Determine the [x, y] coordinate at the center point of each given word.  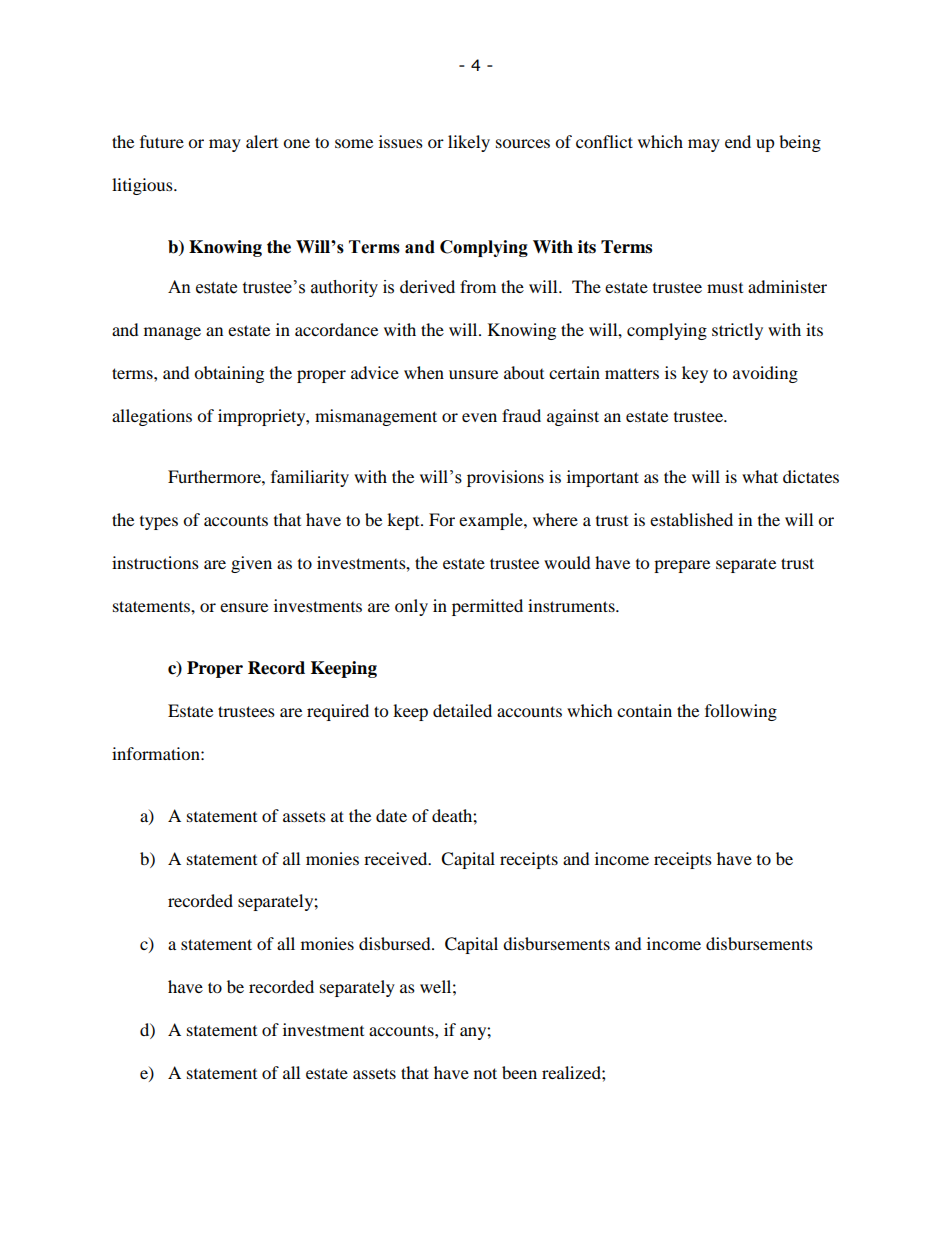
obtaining [229, 374]
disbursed [396, 943]
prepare [682, 566]
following [741, 712]
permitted [487, 607]
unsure [473, 374]
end [738, 141]
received [397, 858]
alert [262, 141]
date [391, 815]
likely [469, 143]
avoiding [765, 374]
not [485, 1073]
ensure [244, 607]
